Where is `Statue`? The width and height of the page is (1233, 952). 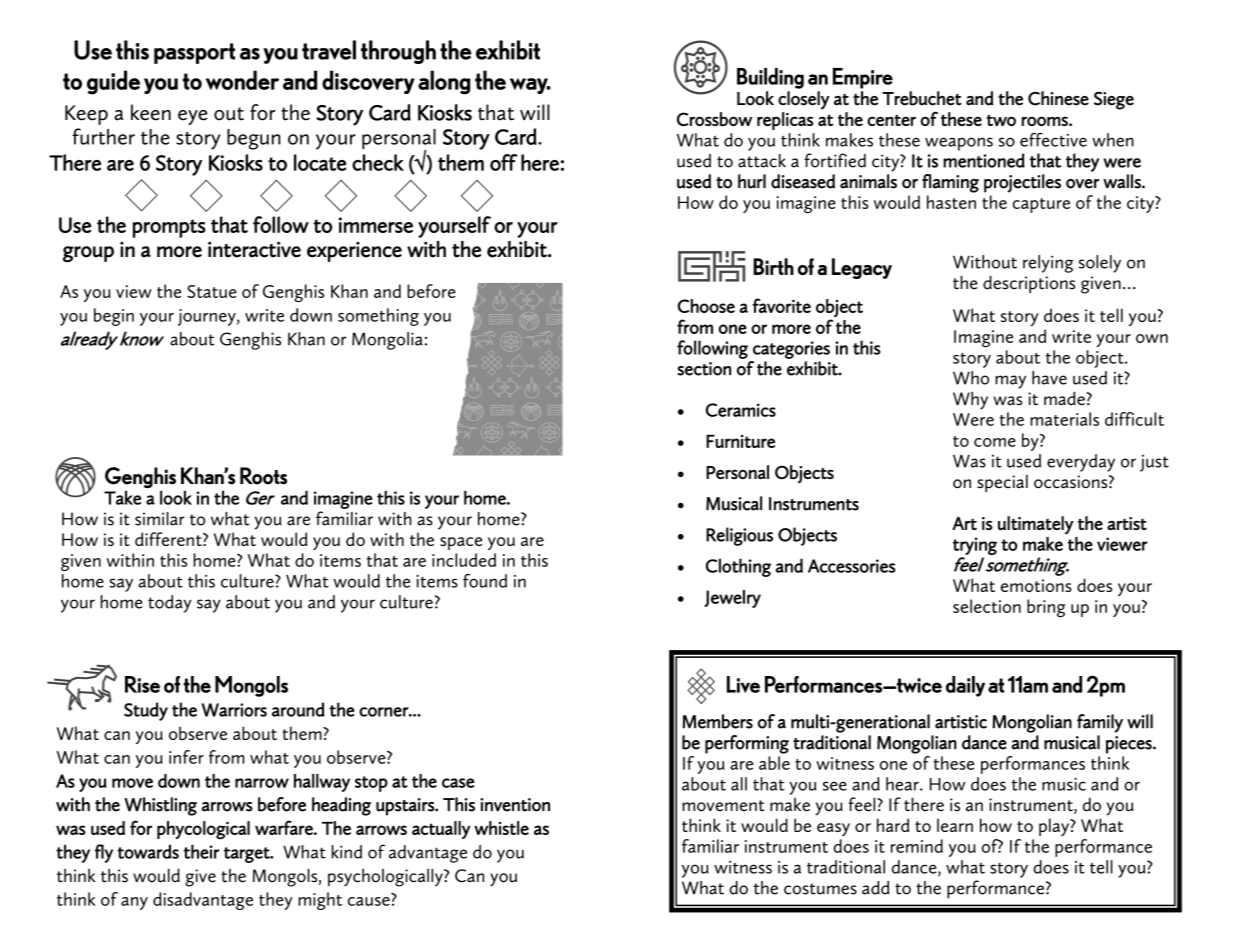
Statue is located at coordinates (212, 291).
